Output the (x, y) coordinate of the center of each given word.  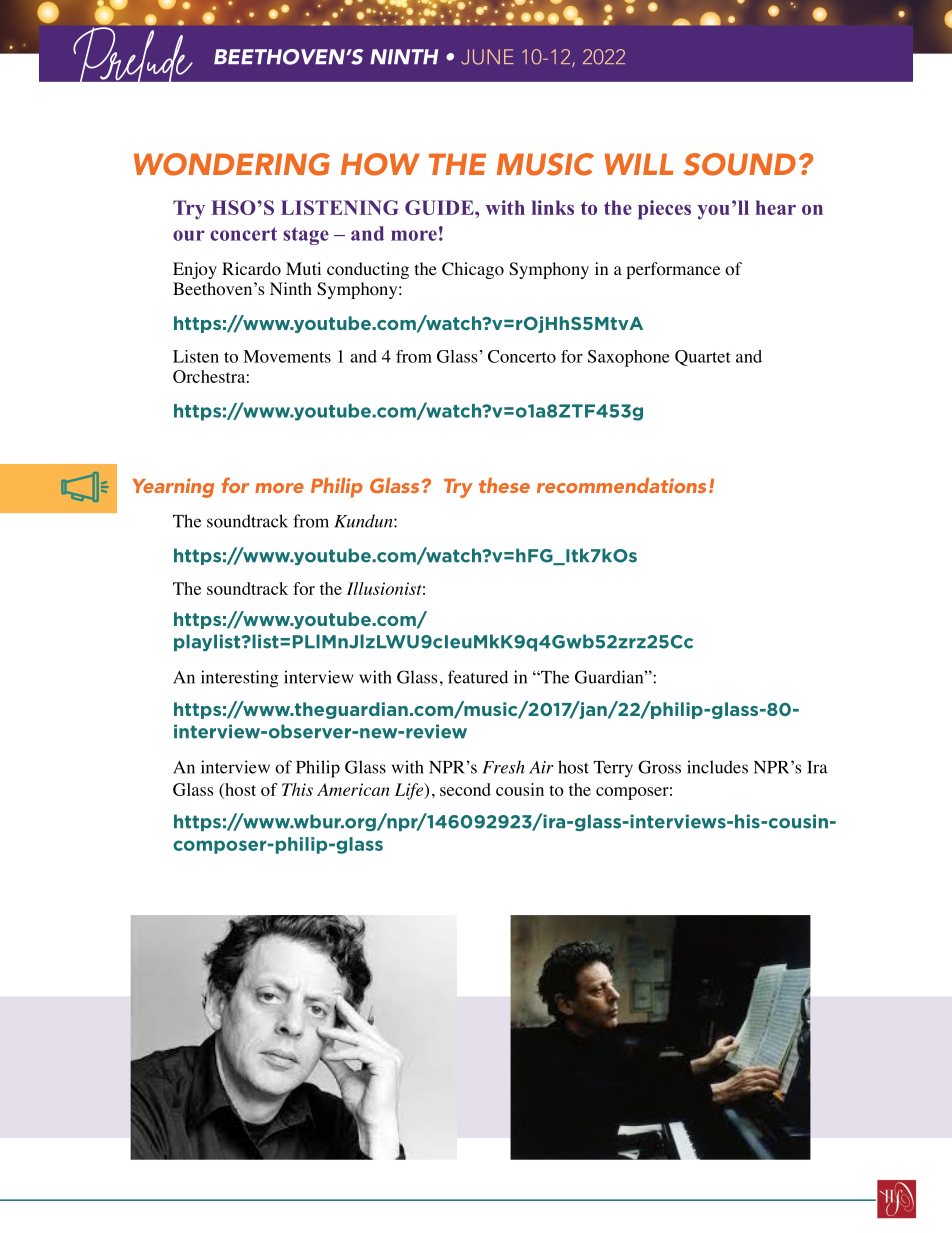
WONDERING (232, 164)
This (297, 789)
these (504, 485)
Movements (287, 356)
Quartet (703, 358)
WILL (638, 164)
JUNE (487, 57)
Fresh (504, 767)
